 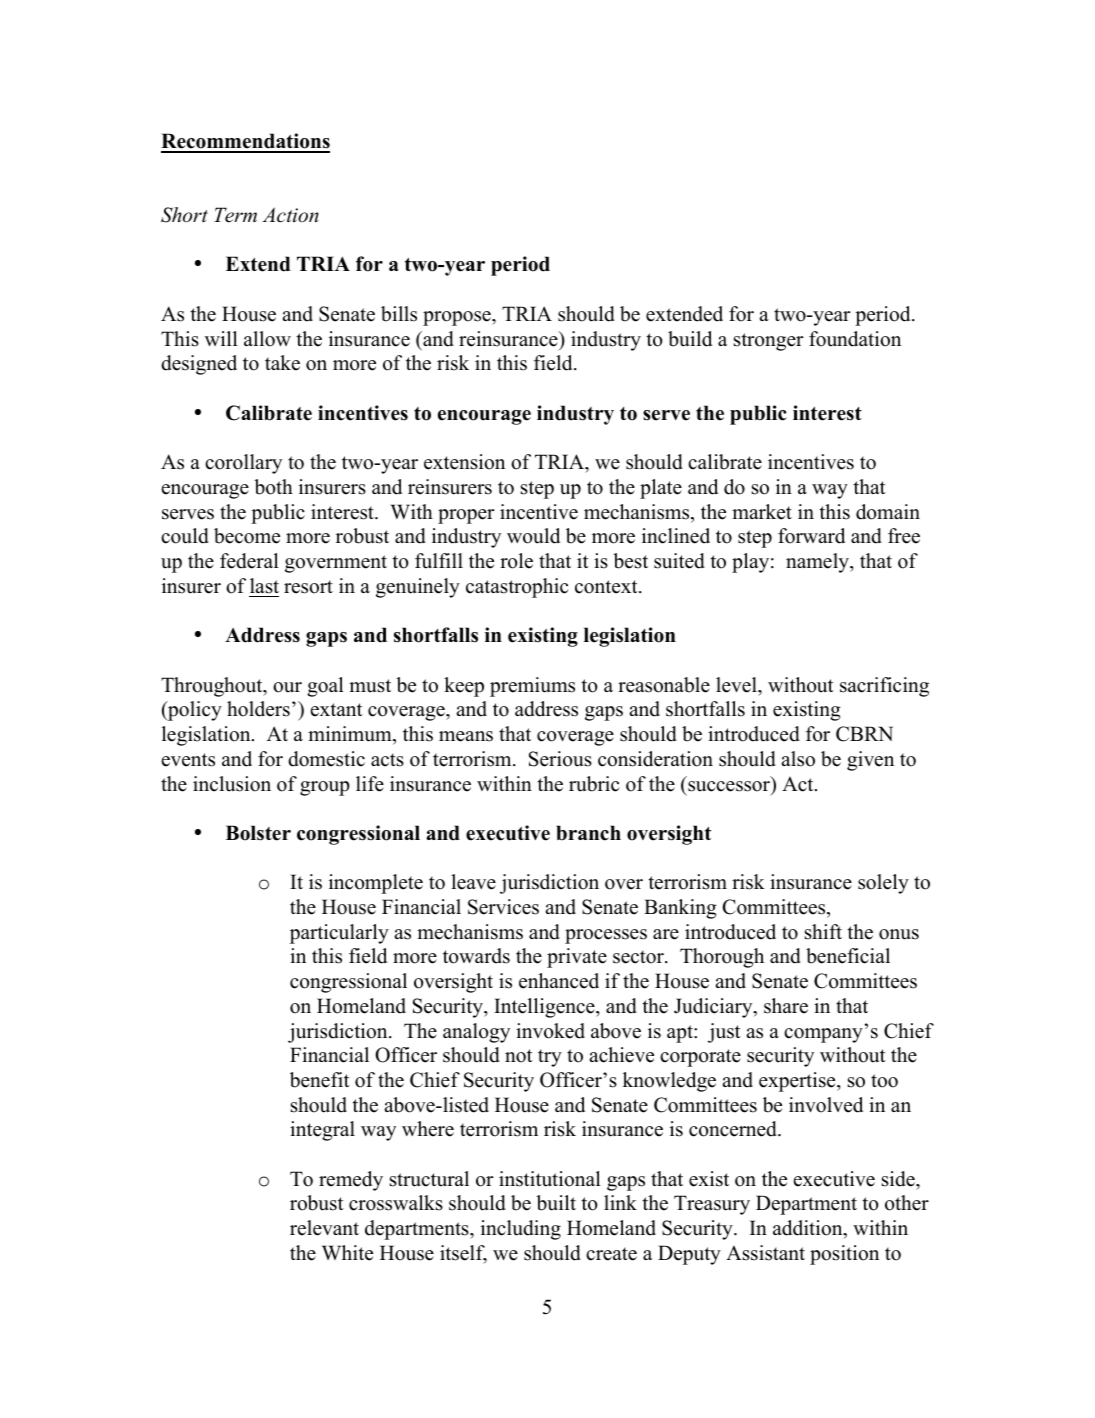 What do you see at coordinates (811, 536) in the page?
I see `forward` at bounding box center [811, 536].
